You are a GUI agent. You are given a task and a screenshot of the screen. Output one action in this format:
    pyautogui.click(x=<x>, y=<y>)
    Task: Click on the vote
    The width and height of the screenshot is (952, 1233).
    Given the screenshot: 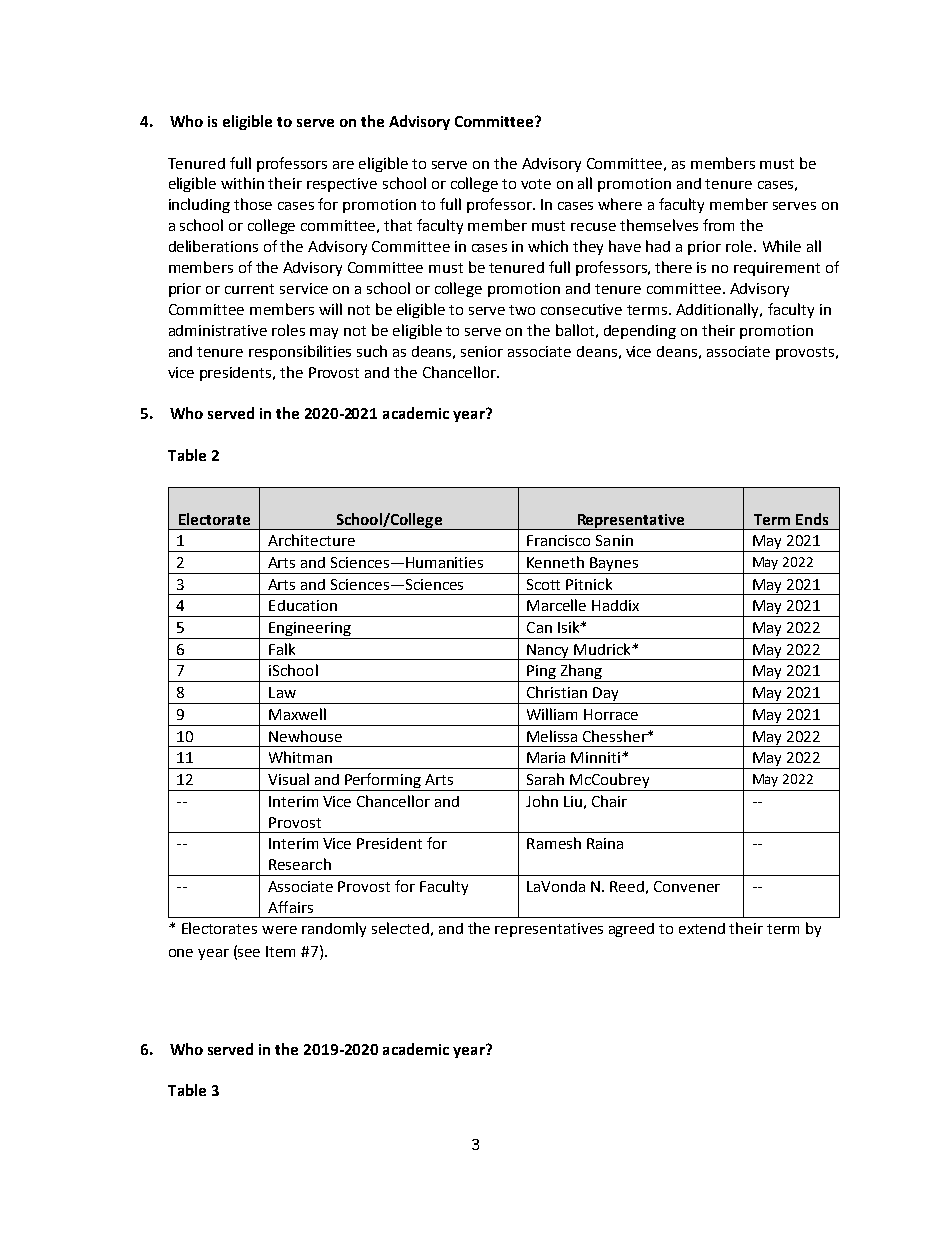 What is the action you would take?
    pyautogui.click(x=536, y=184)
